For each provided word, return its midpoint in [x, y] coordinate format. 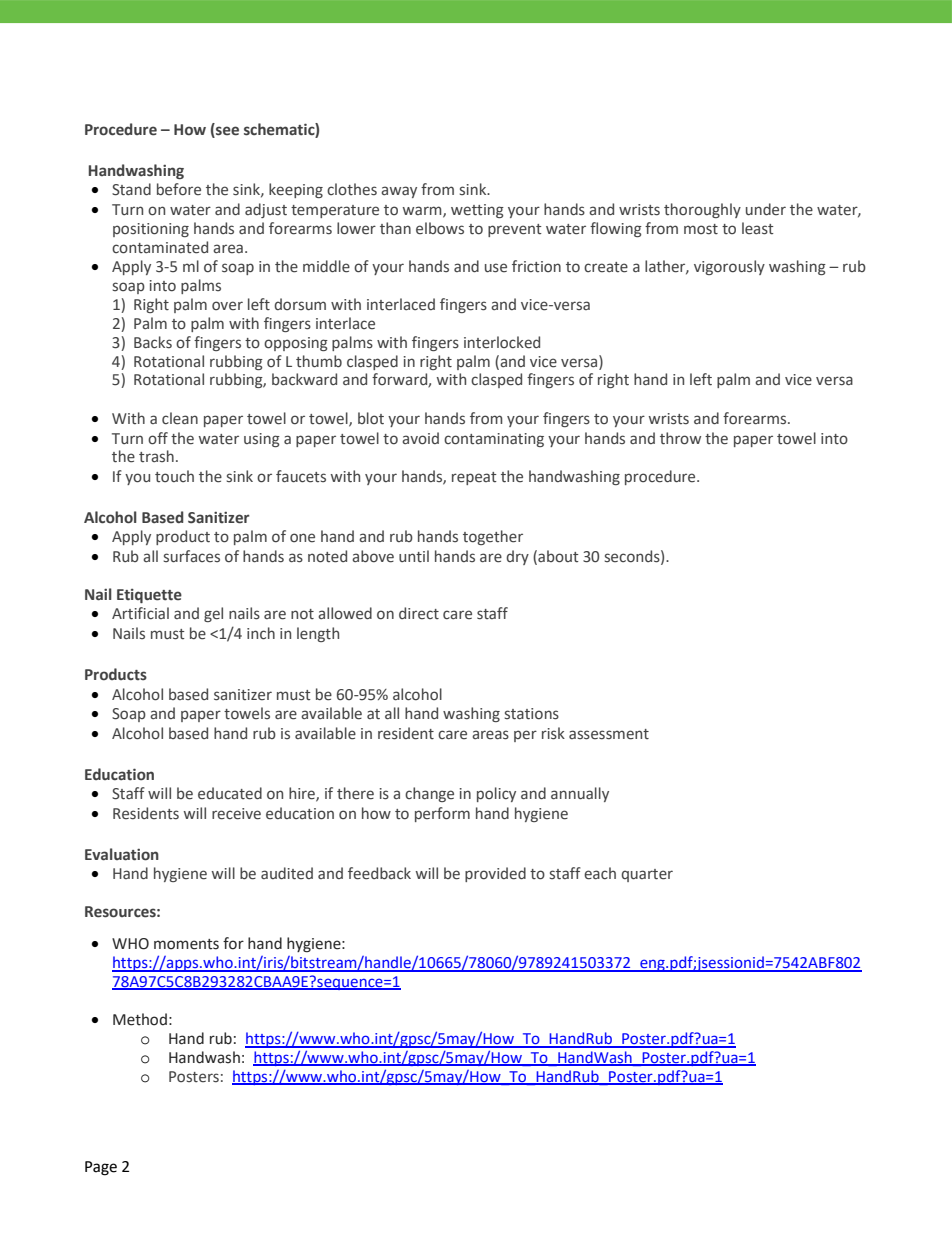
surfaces [192, 556]
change [429, 794]
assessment [609, 734]
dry [517, 557]
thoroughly [702, 210]
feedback [379, 873]
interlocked [502, 342]
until [414, 556]
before [179, 189]
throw [680, 438]
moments [186, 944]
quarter [647, 875]
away [399, 192]
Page [101, 1168]
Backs [153, 342]
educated [230, 793]
